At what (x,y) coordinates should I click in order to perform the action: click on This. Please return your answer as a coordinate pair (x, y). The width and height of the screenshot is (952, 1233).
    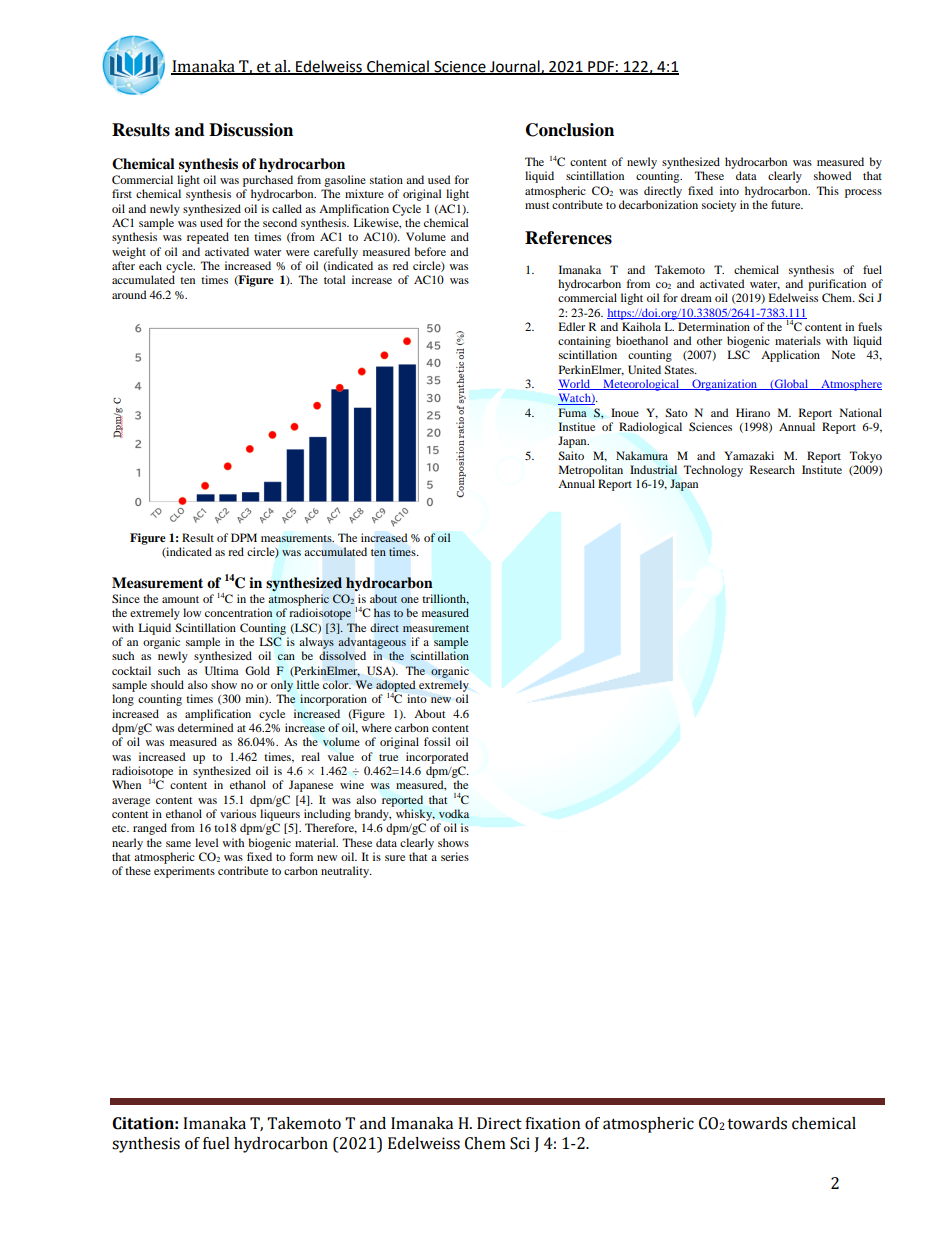
    Looking at the image, I should click on (828, 190).
